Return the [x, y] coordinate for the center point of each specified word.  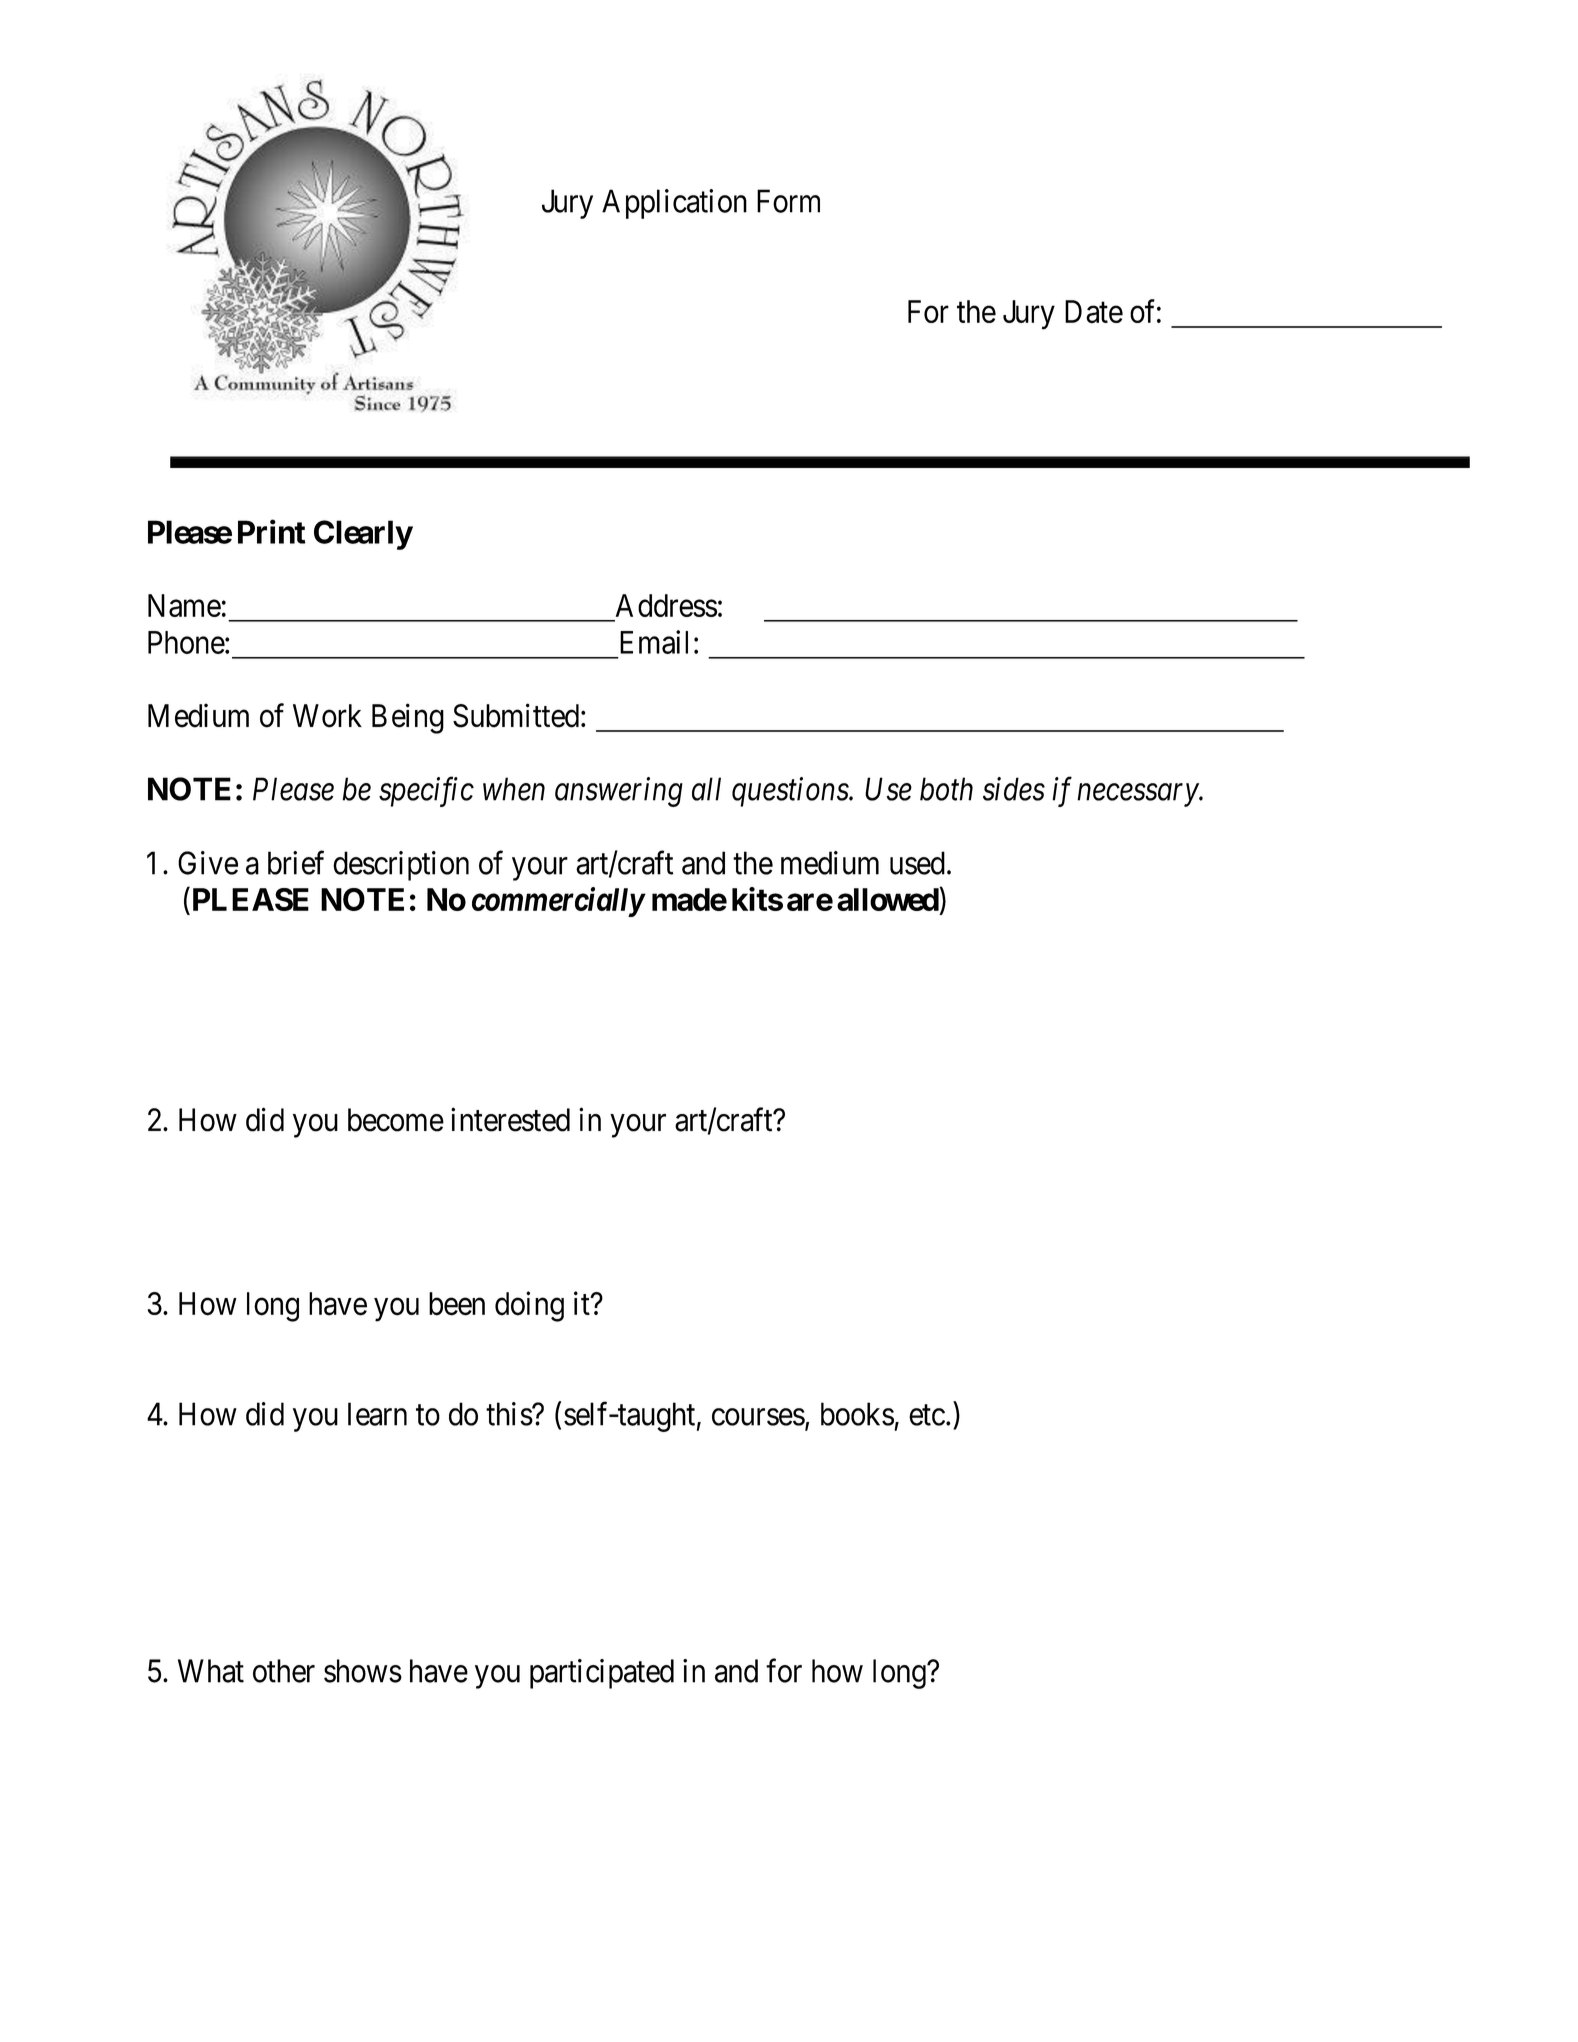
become [396, 1120]
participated [602, 1674]
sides [1014, 789]
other [284, 1671]
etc [927, 1415]
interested [510, 1119]
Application [674, 204]
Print [272, 531]
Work [327, 716]
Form [788, 201]
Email [654, 642]
